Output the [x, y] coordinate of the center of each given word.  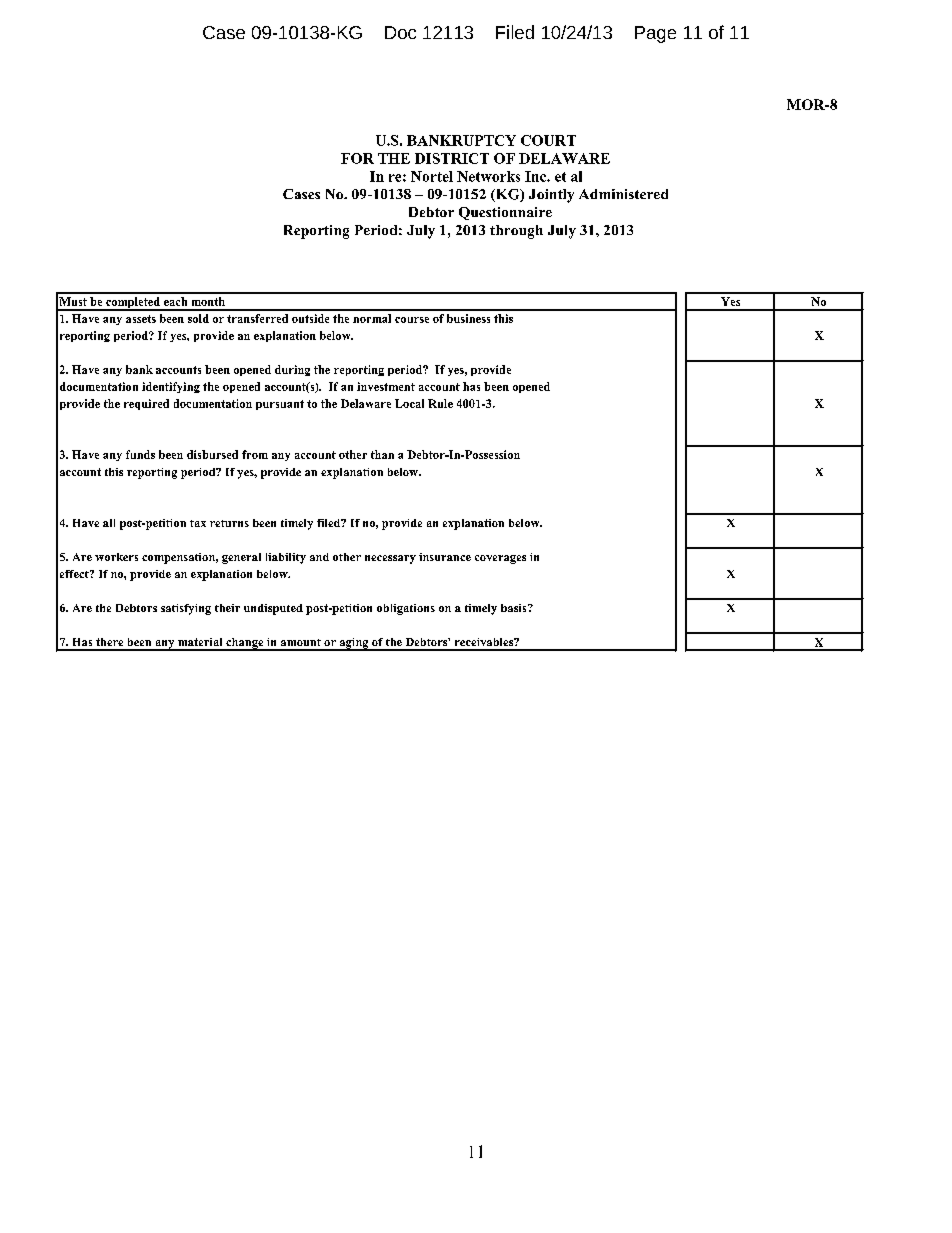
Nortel [432, 176]
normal [372, 318]
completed [133, 304]
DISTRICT [452, 158]
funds [140, 454]
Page [655, 34]
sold [198, 318]
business [468, 318]
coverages [500, 559]
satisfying [186, 609]
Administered [623, 194]
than [382, 454]
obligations [406, 609]
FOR [357, 158]
